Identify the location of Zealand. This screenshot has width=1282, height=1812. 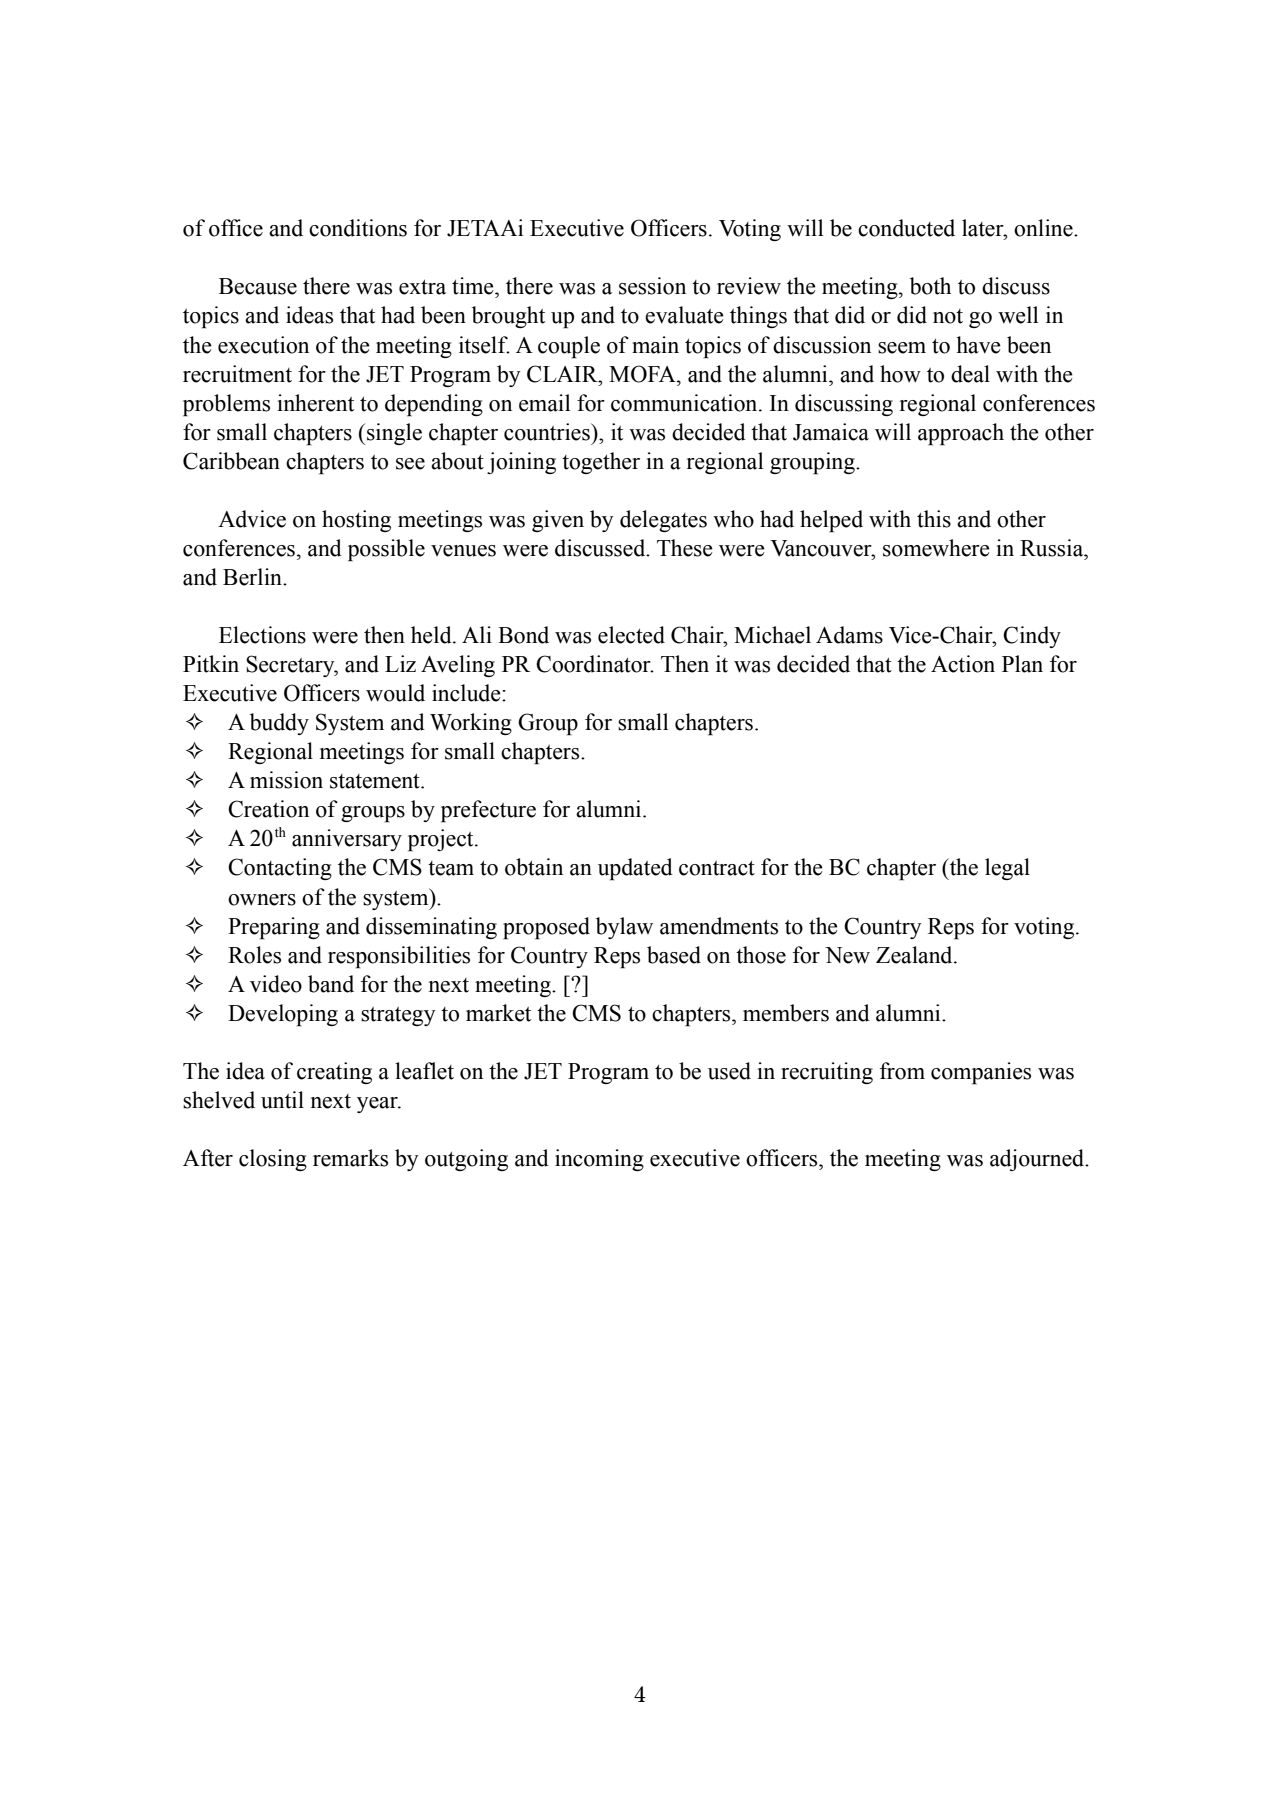
(915, 955).
